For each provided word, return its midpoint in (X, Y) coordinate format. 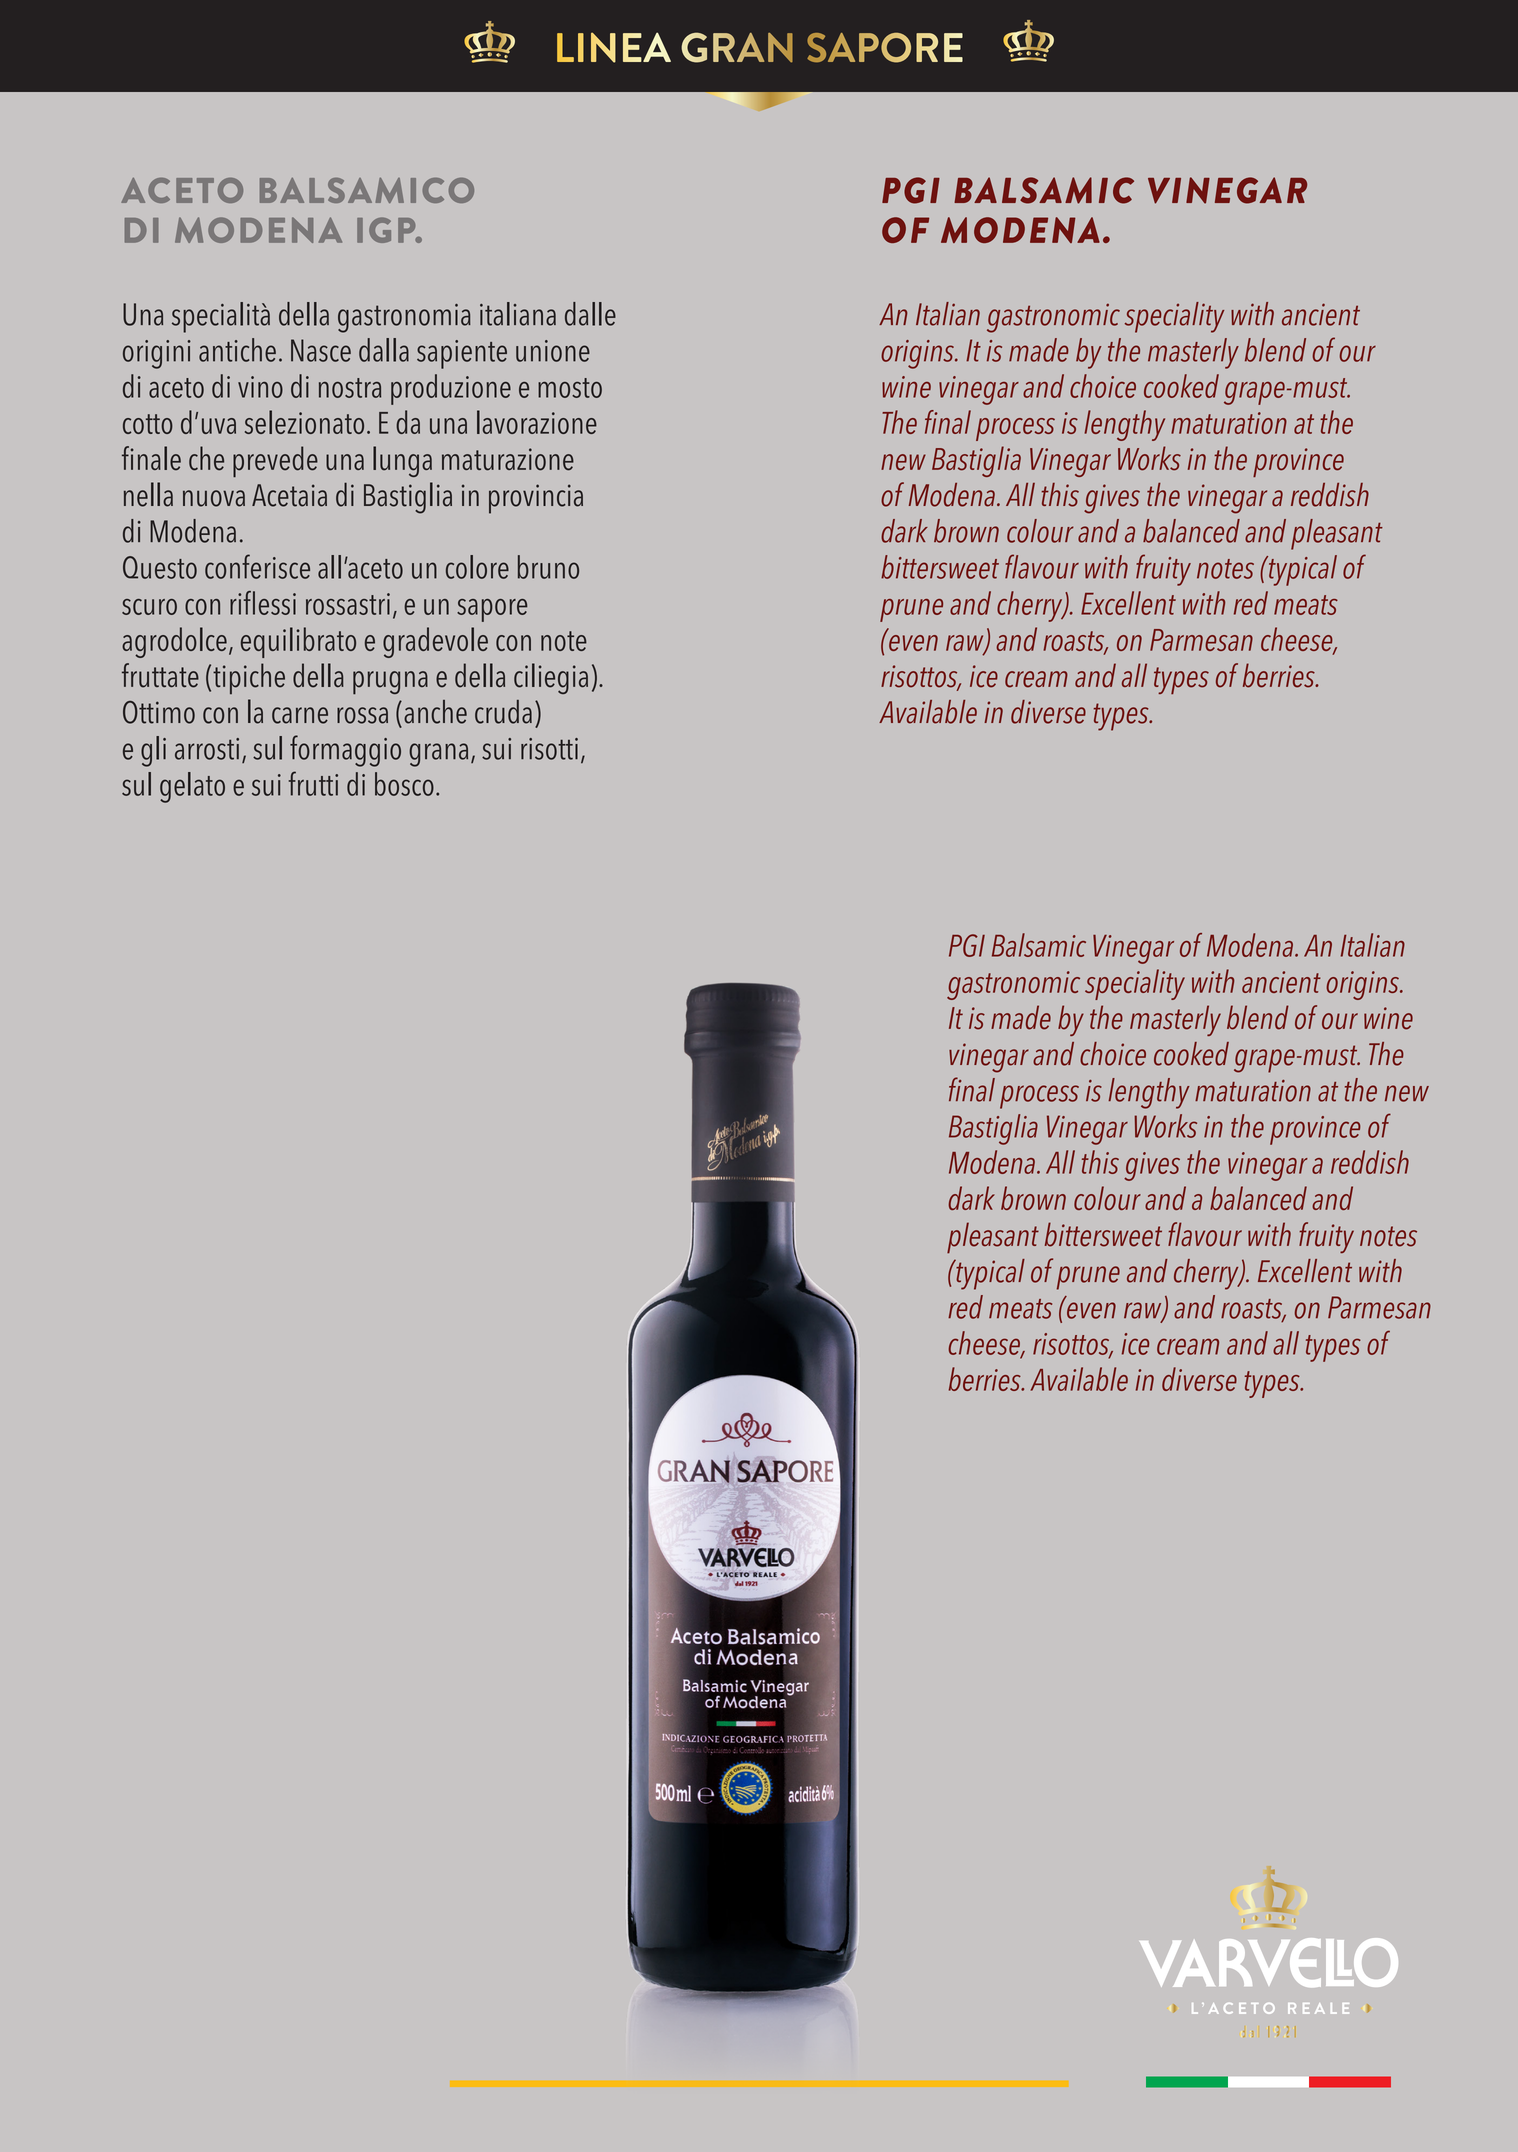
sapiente (462, 354)
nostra (350, 388)
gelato (192, 787)
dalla (384, 350)
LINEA (614, 47)
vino (260, 387)
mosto (570, 388)
